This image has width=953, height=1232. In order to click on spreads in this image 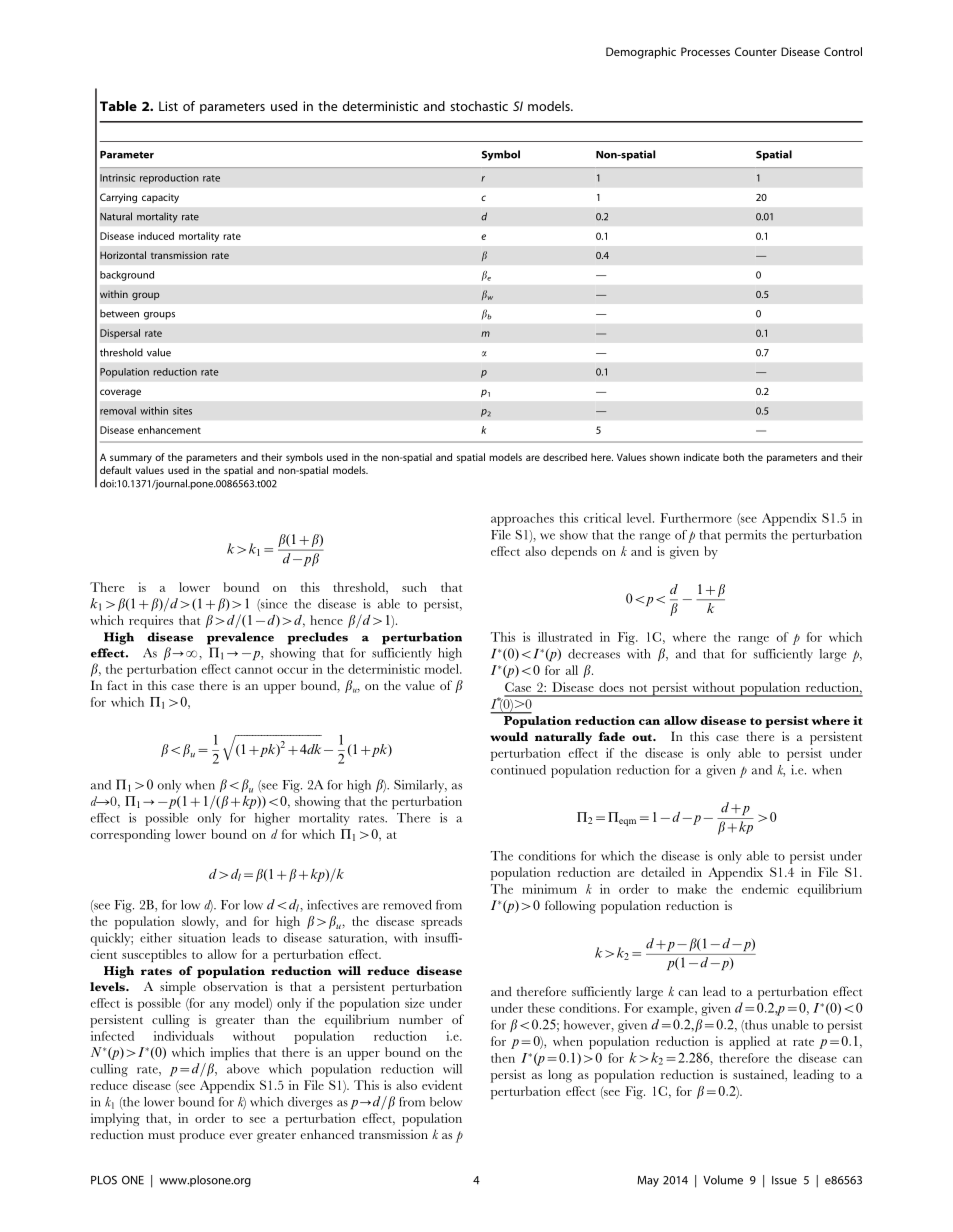, I will do `click(441, 922)`.
